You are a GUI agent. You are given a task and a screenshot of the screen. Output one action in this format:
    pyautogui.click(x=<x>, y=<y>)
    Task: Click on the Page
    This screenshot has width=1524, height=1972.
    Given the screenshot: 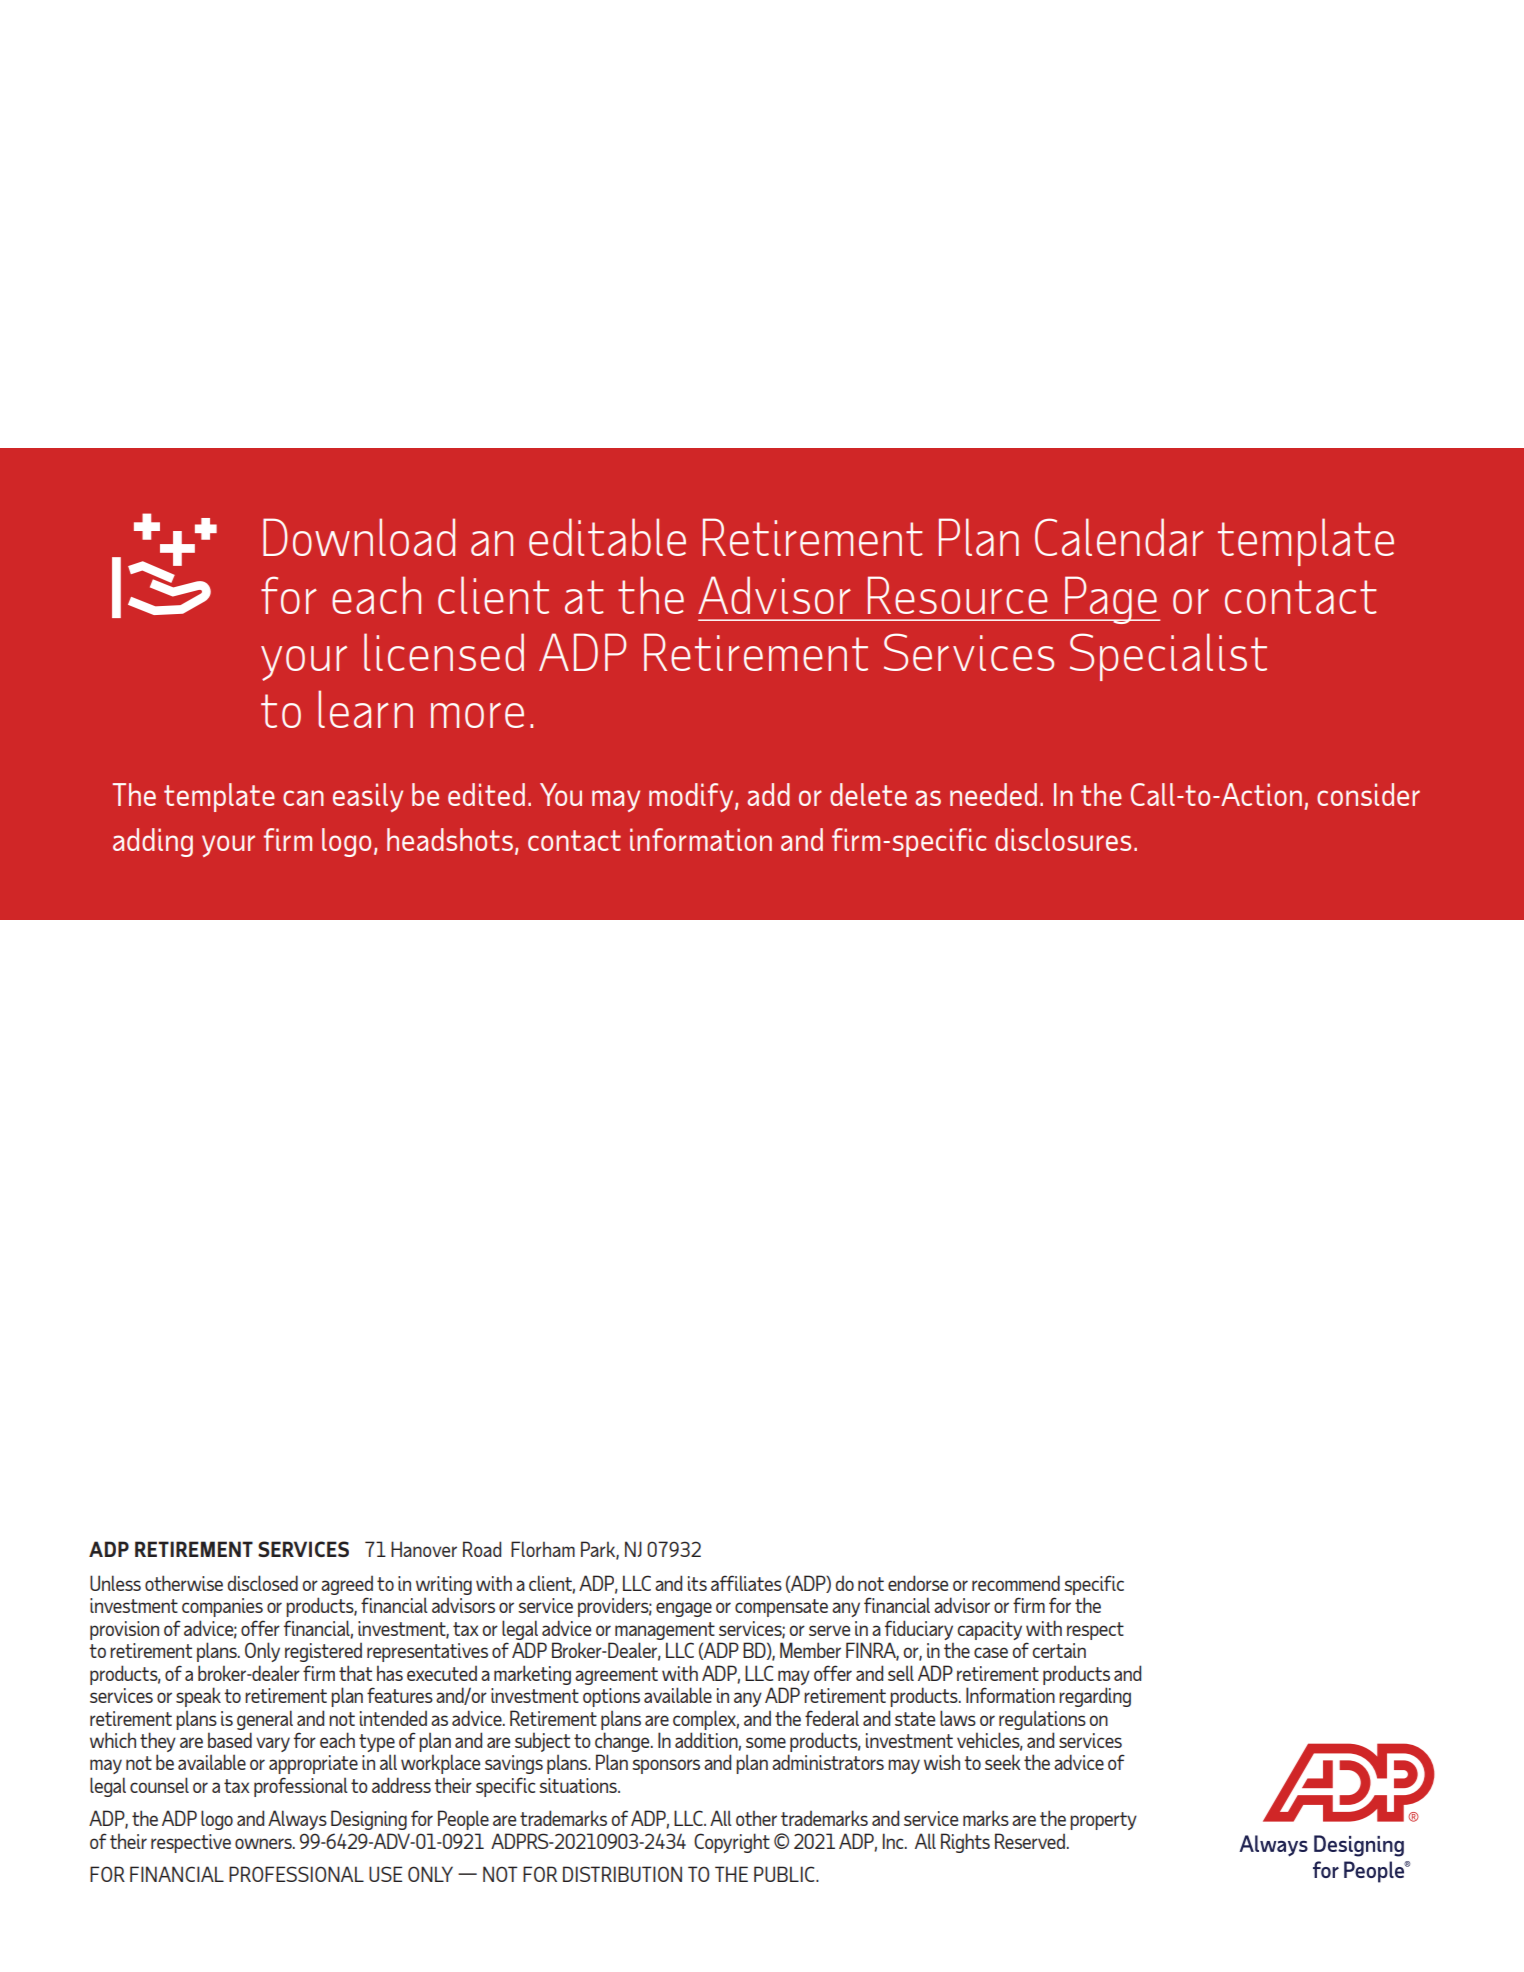 What is the action you would take?
    pyautogui.click(x=1111, y=600)
